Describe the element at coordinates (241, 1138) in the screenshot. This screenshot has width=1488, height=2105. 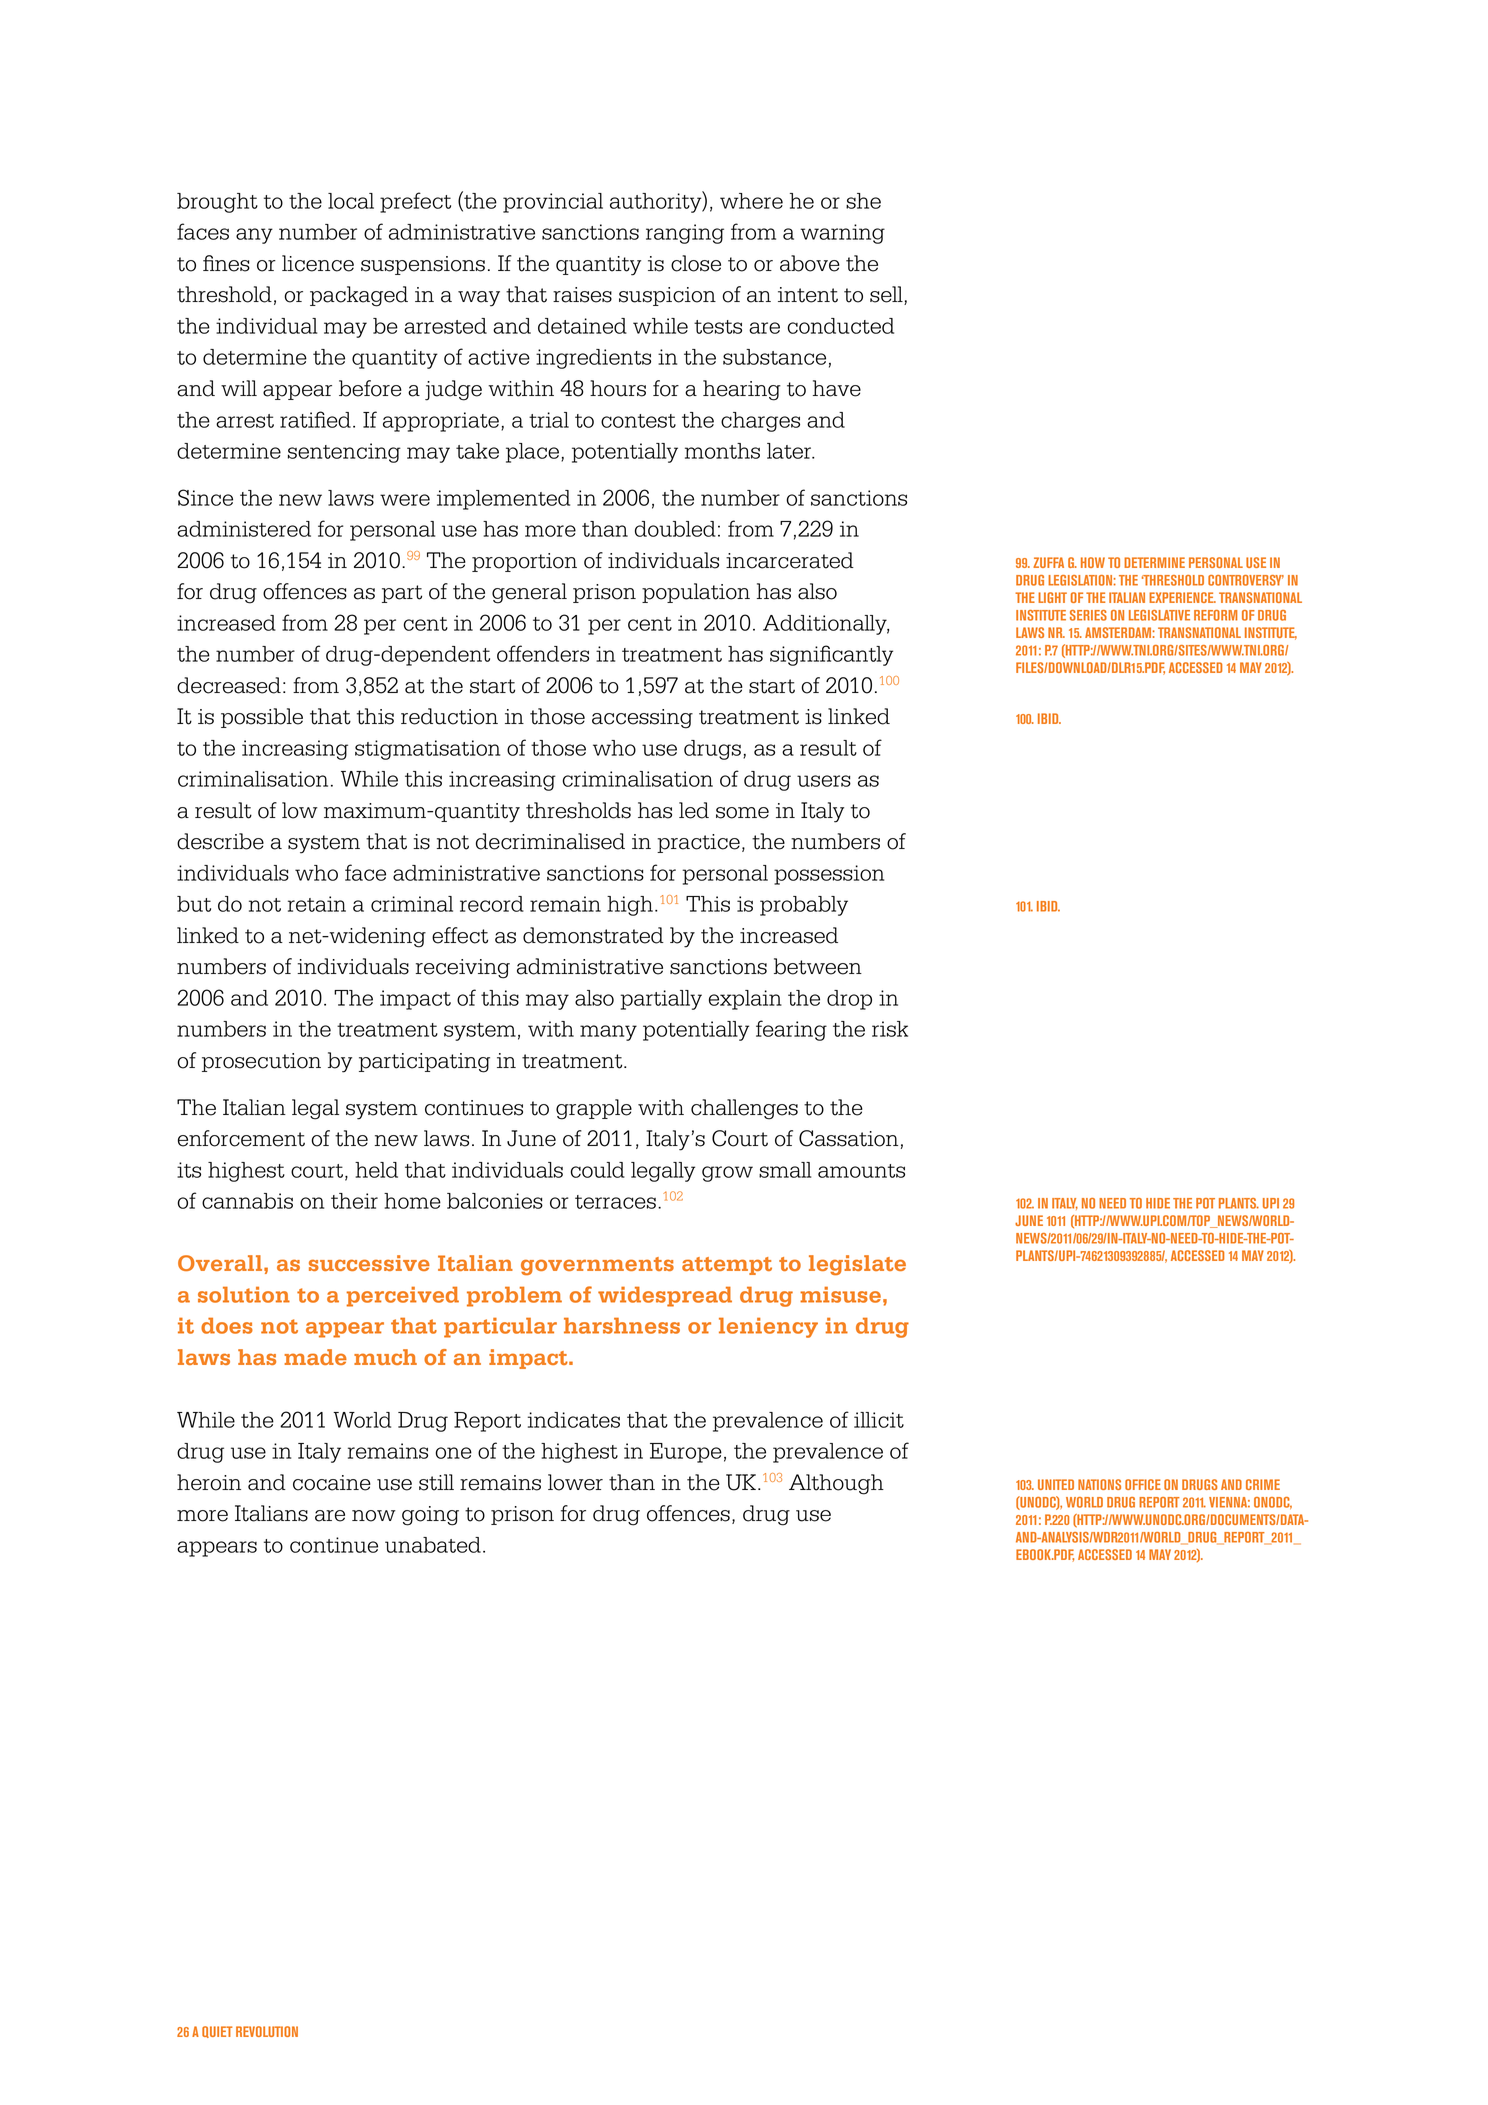
I see `enforcement` at that location.
